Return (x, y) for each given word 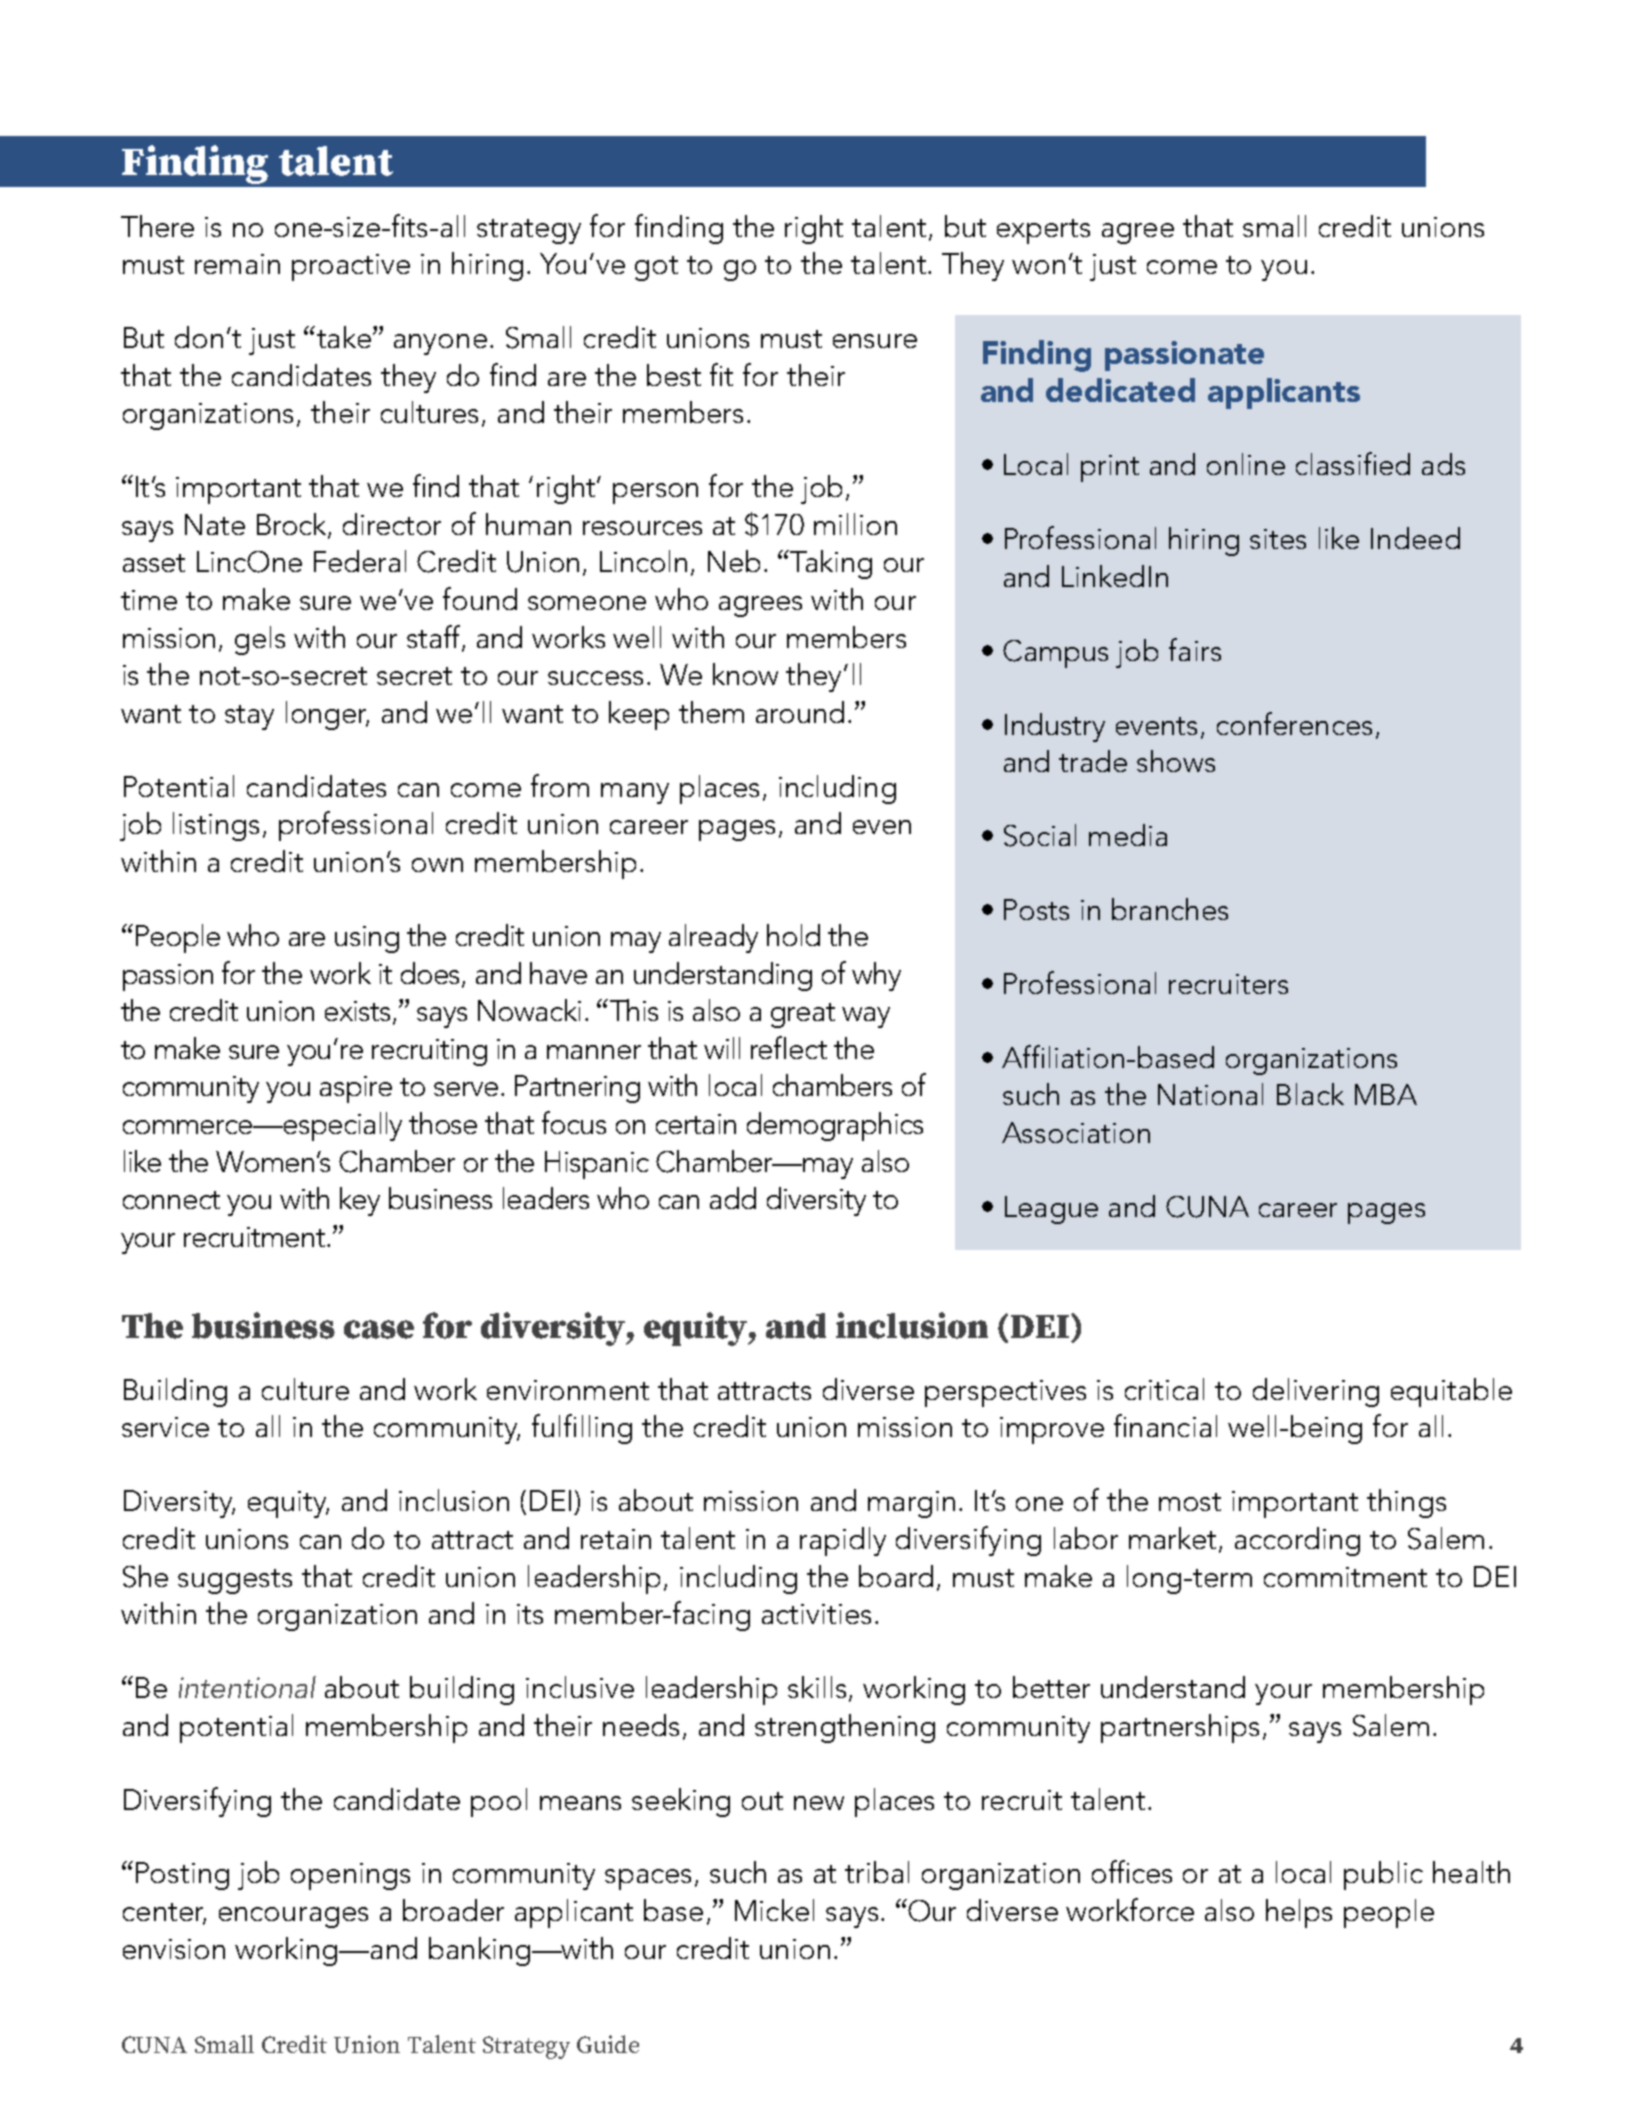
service (165, 1427)
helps (1299, 1913)
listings (216, 826)
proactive (351, 267)
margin (911, 1504)
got (656, 268)
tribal (877, 1872)
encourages (293, 1917)
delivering (1316, 1392)
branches (1170, 909)
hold (793, 935)
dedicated (1120, 390)
